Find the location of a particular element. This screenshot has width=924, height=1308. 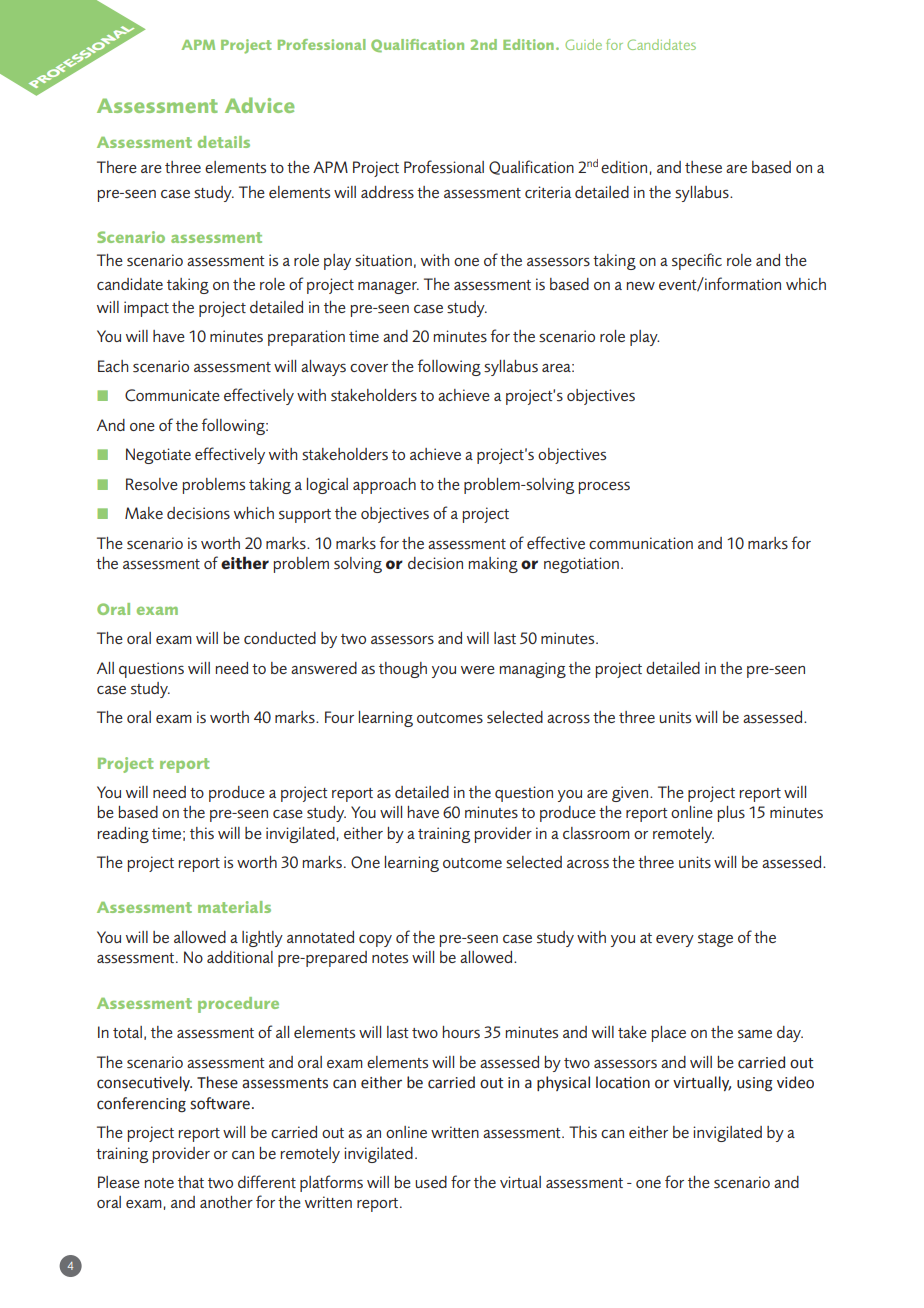

criteria is located at coordinates (548, 192).
